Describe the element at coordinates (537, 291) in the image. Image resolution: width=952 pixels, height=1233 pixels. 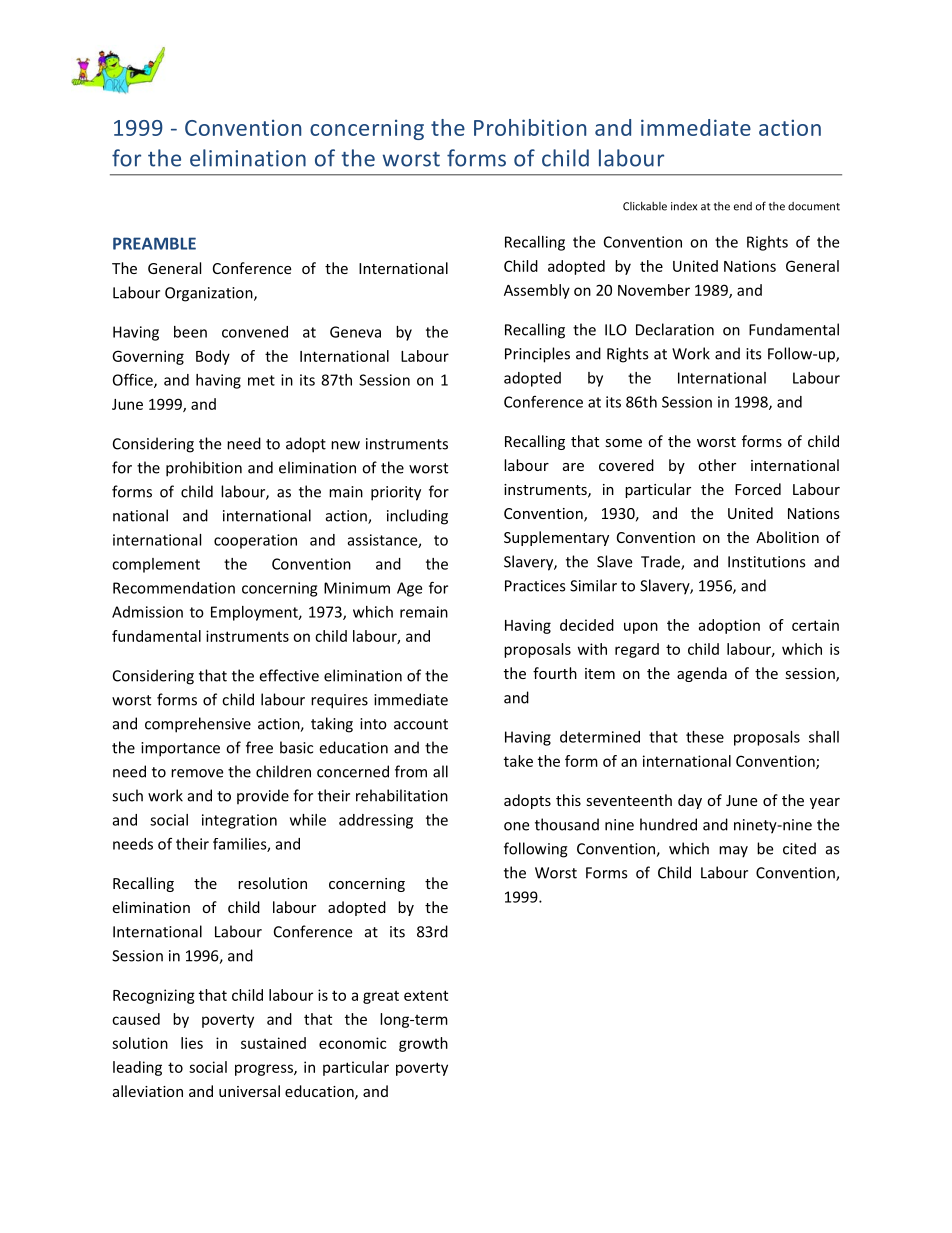
I see `Assembly` at that location.
